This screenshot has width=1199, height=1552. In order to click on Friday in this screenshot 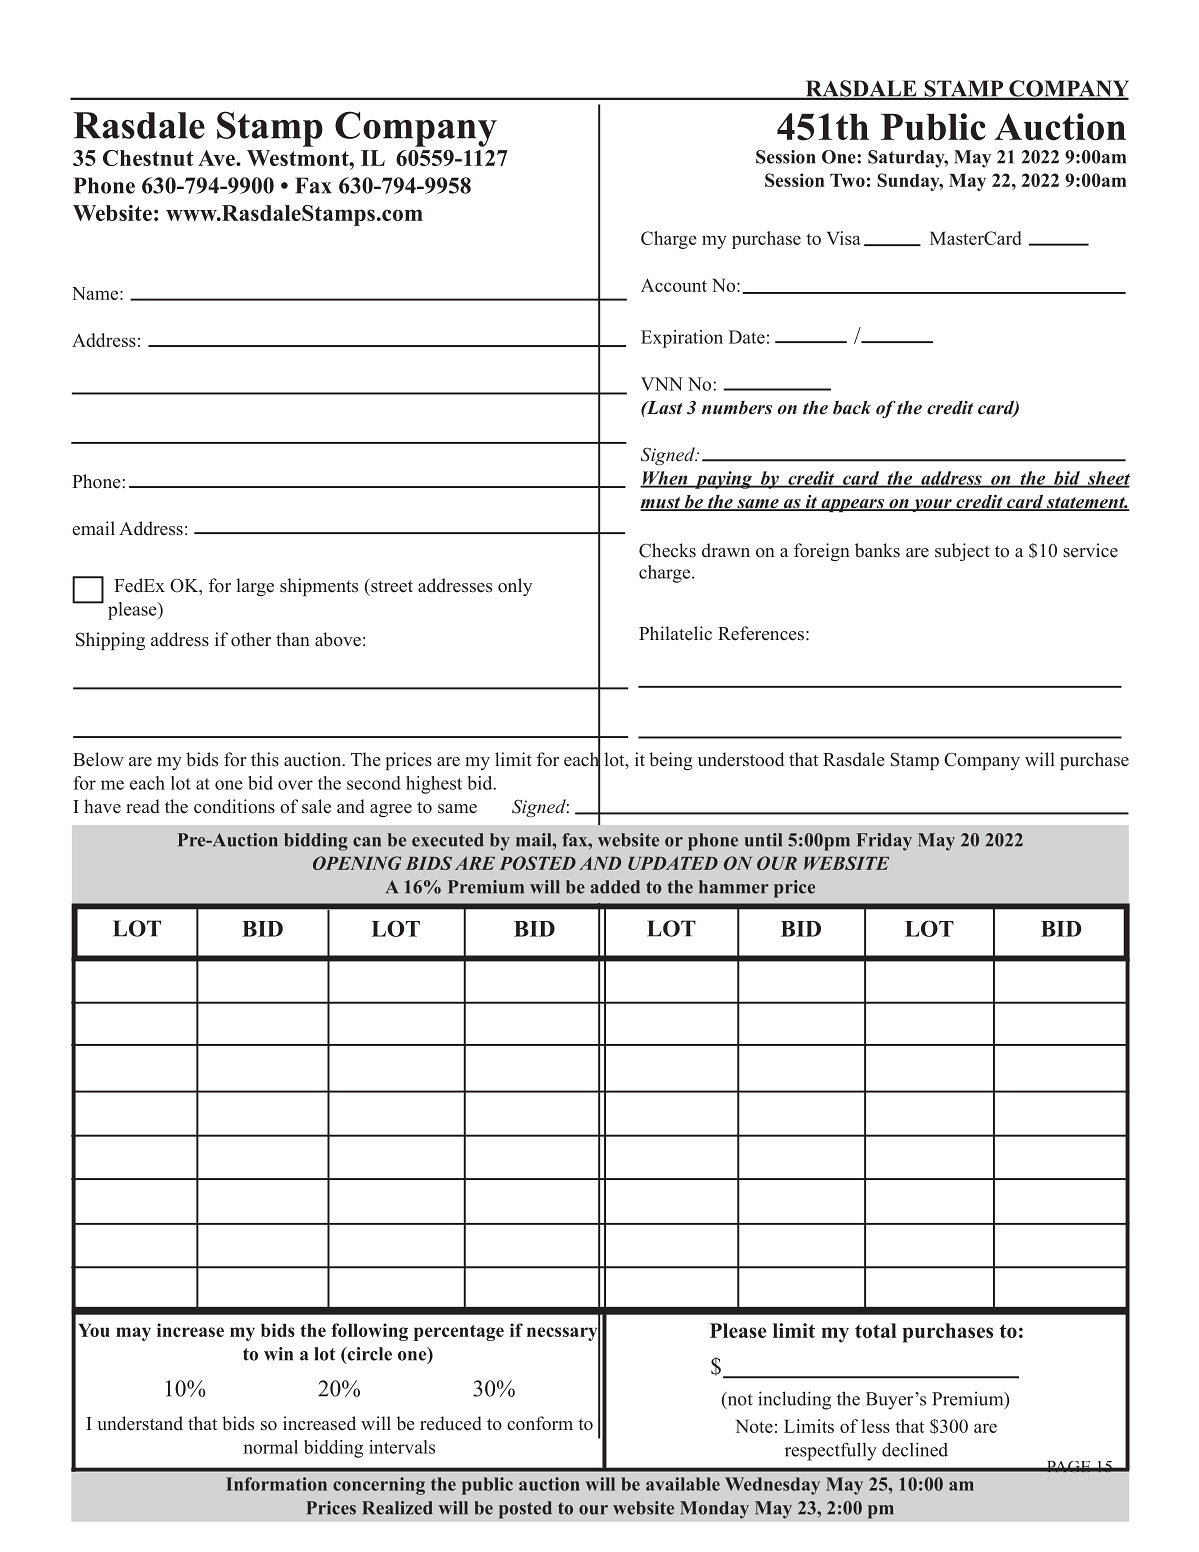, I will do `click(884, 842)`.
